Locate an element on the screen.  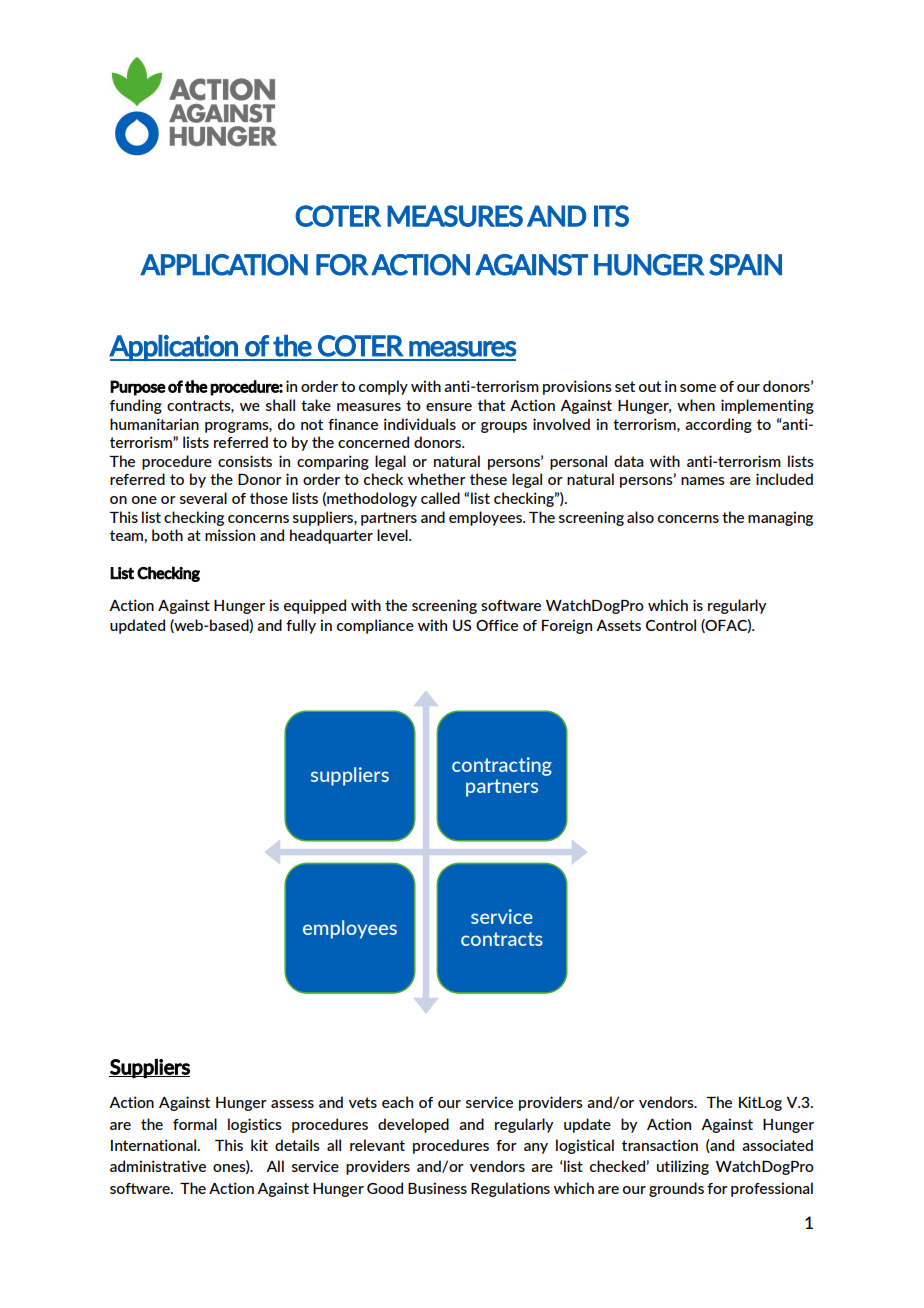
several is located at coordinates (203, 498).
